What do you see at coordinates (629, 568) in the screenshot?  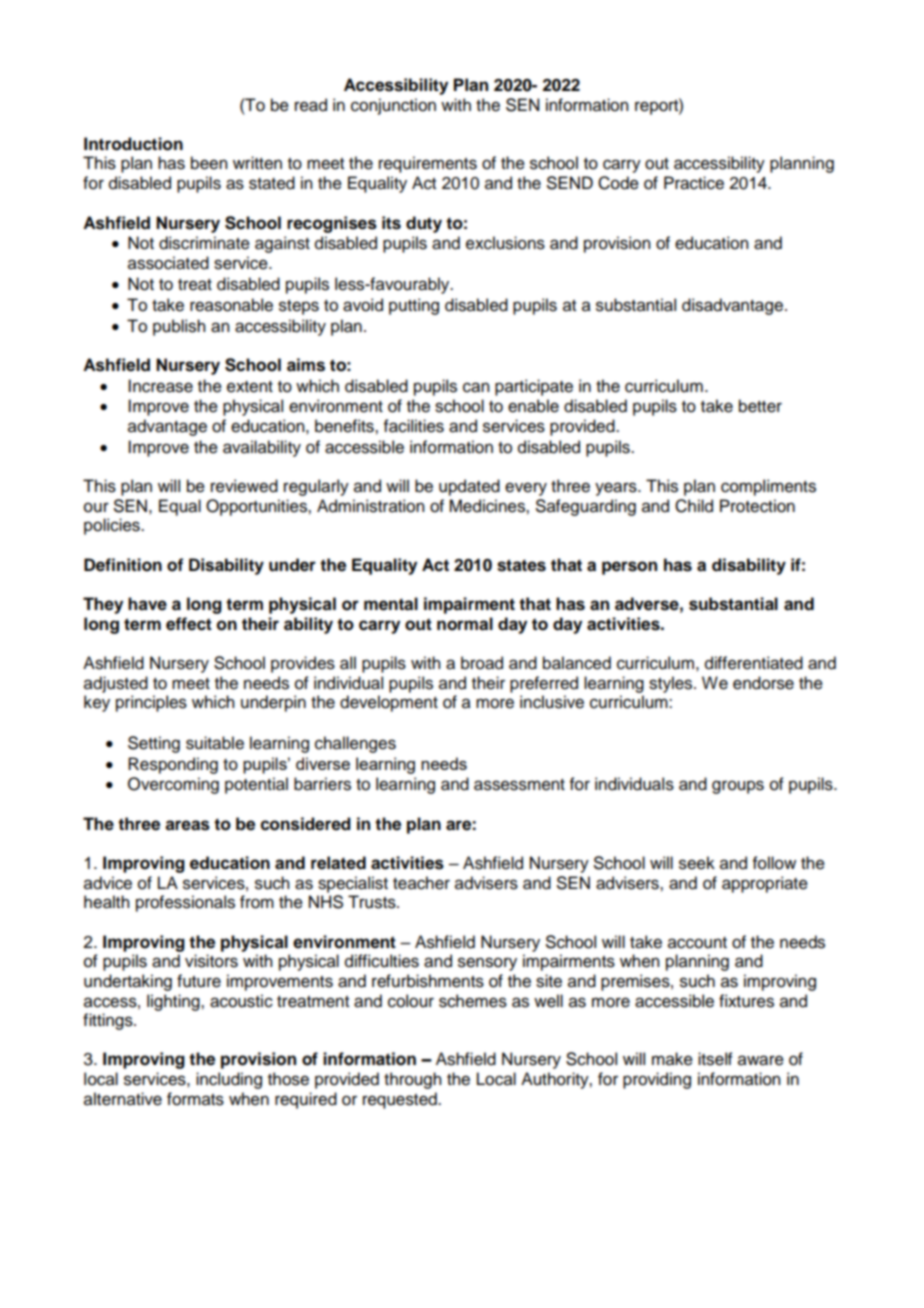 I see `person` at bounding box center [629, 568].
